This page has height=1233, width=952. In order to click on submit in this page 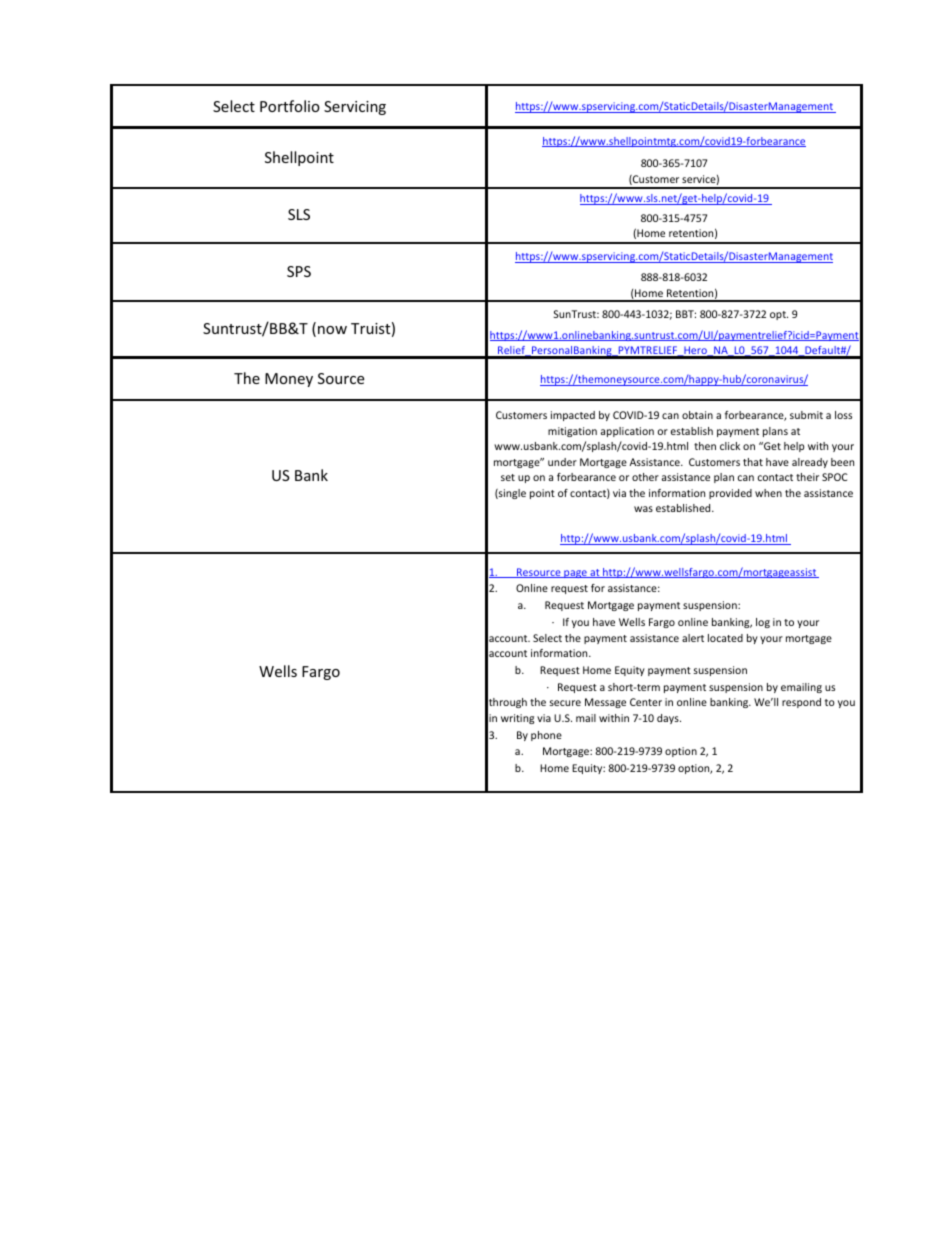, I will do `click(806, 415)`.
